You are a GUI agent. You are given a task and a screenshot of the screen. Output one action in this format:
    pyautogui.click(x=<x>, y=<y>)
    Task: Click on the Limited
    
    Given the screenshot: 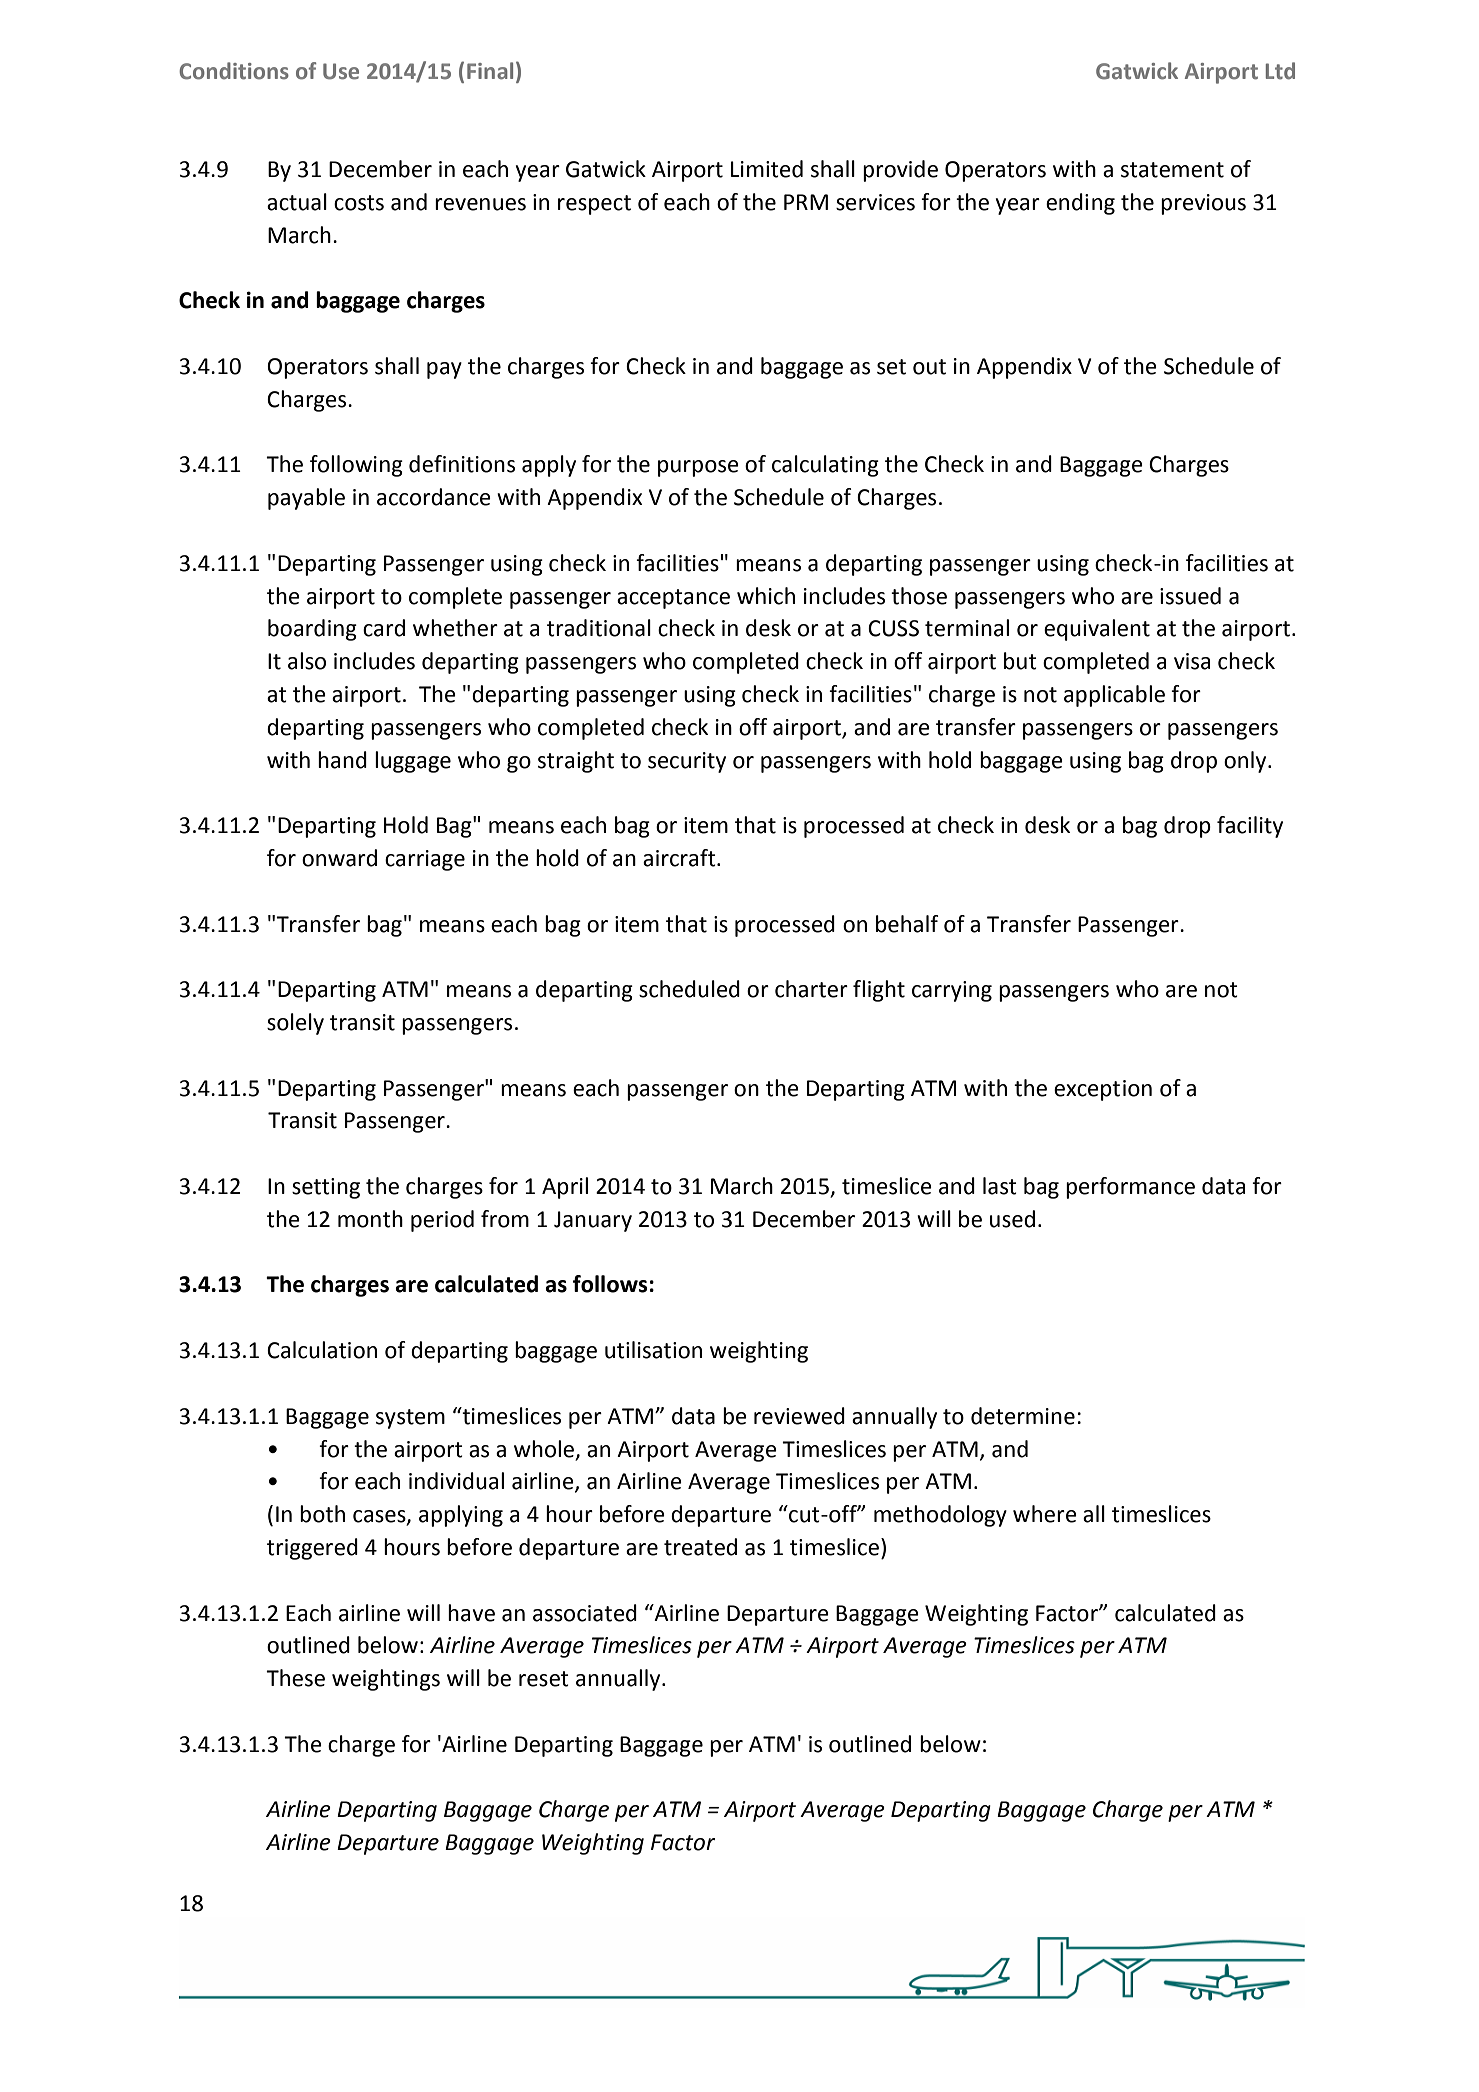 What is the action you would take?
    pyautogui.click(x=767, y=169)
